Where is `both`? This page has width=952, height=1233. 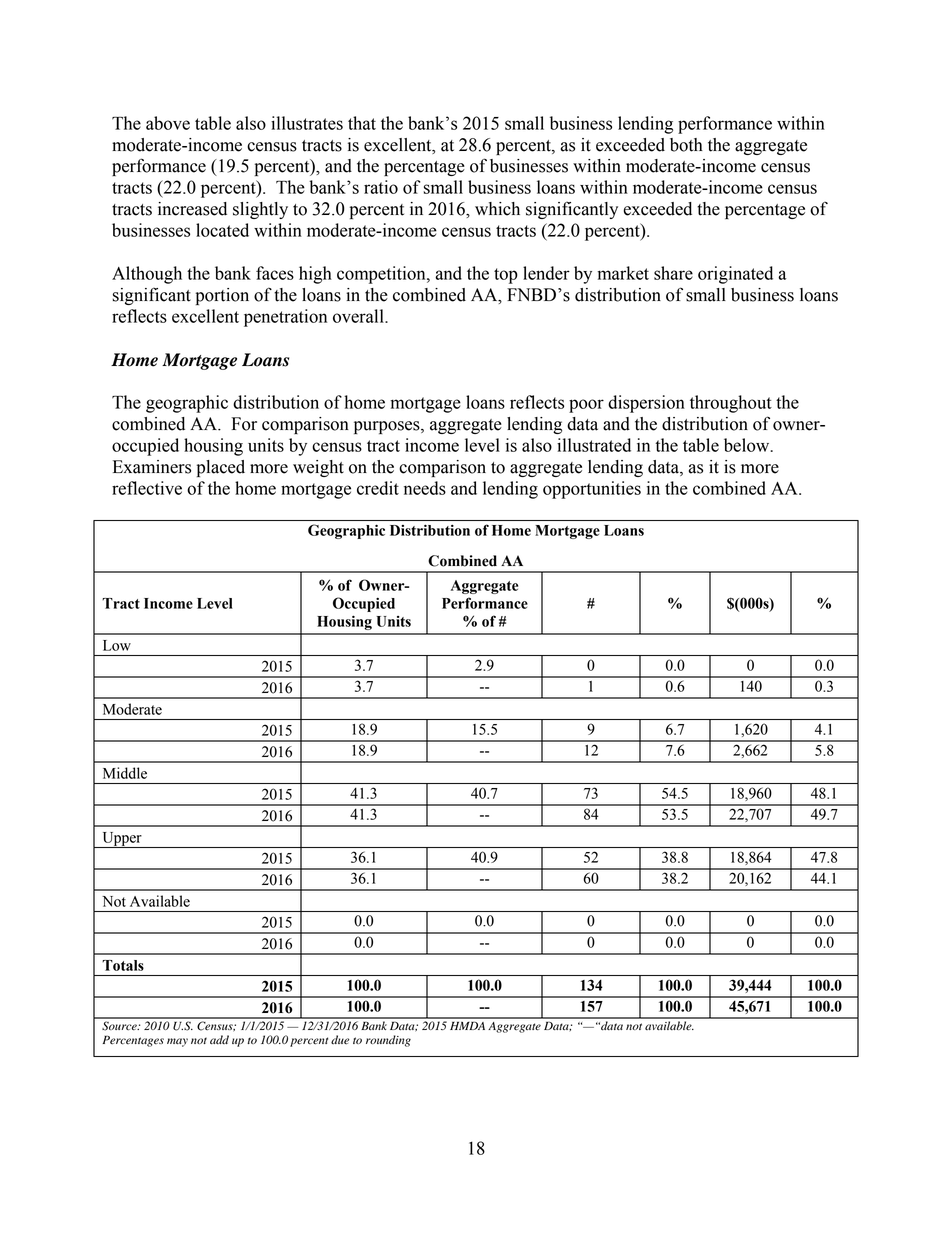 both is located at coordinates (686, 145).
